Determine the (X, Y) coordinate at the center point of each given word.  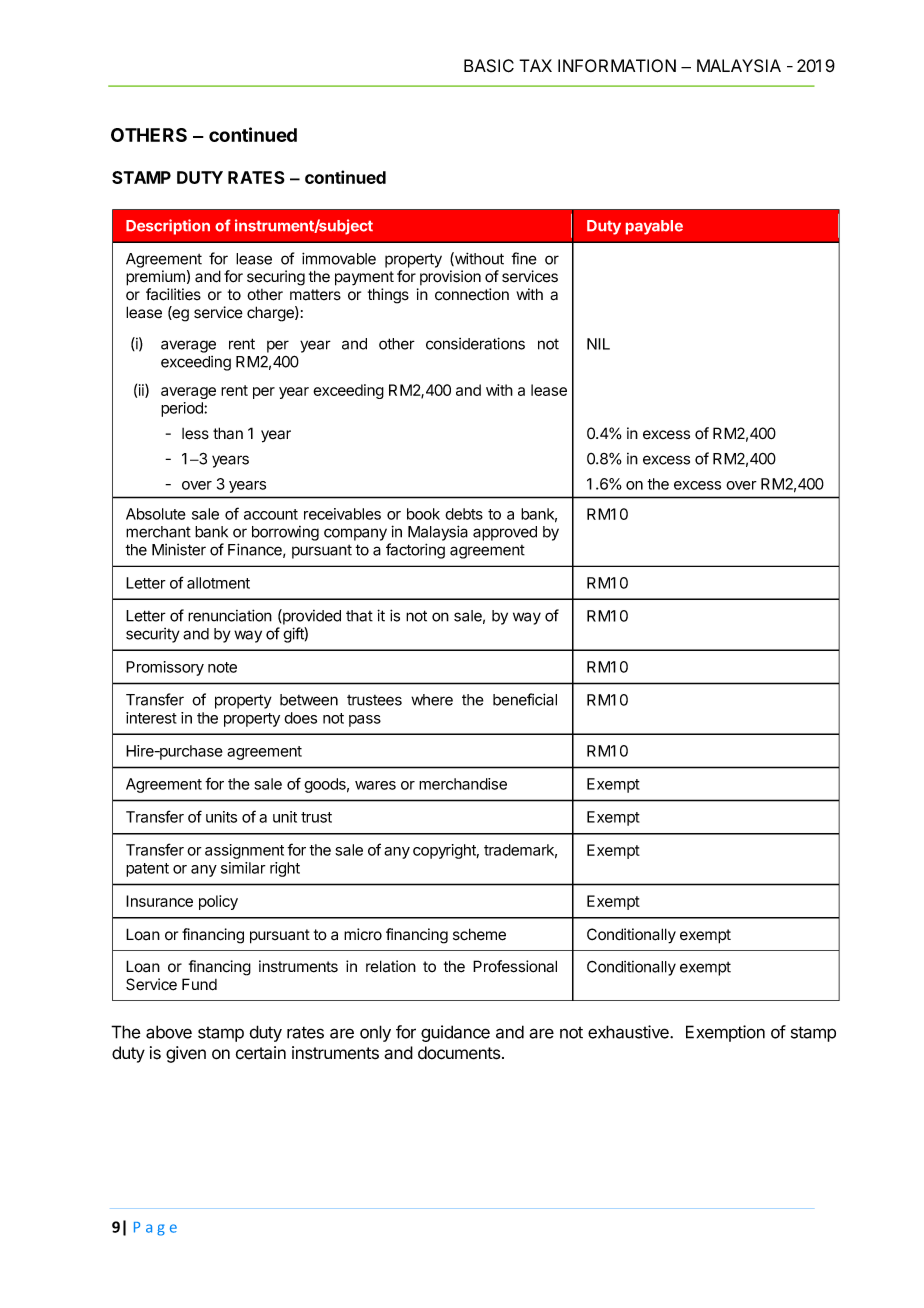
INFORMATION (617, 66)
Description (168, 227)
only (375, 1033)
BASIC (489, 66)
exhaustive (629, 1032)
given (186, 1054)
